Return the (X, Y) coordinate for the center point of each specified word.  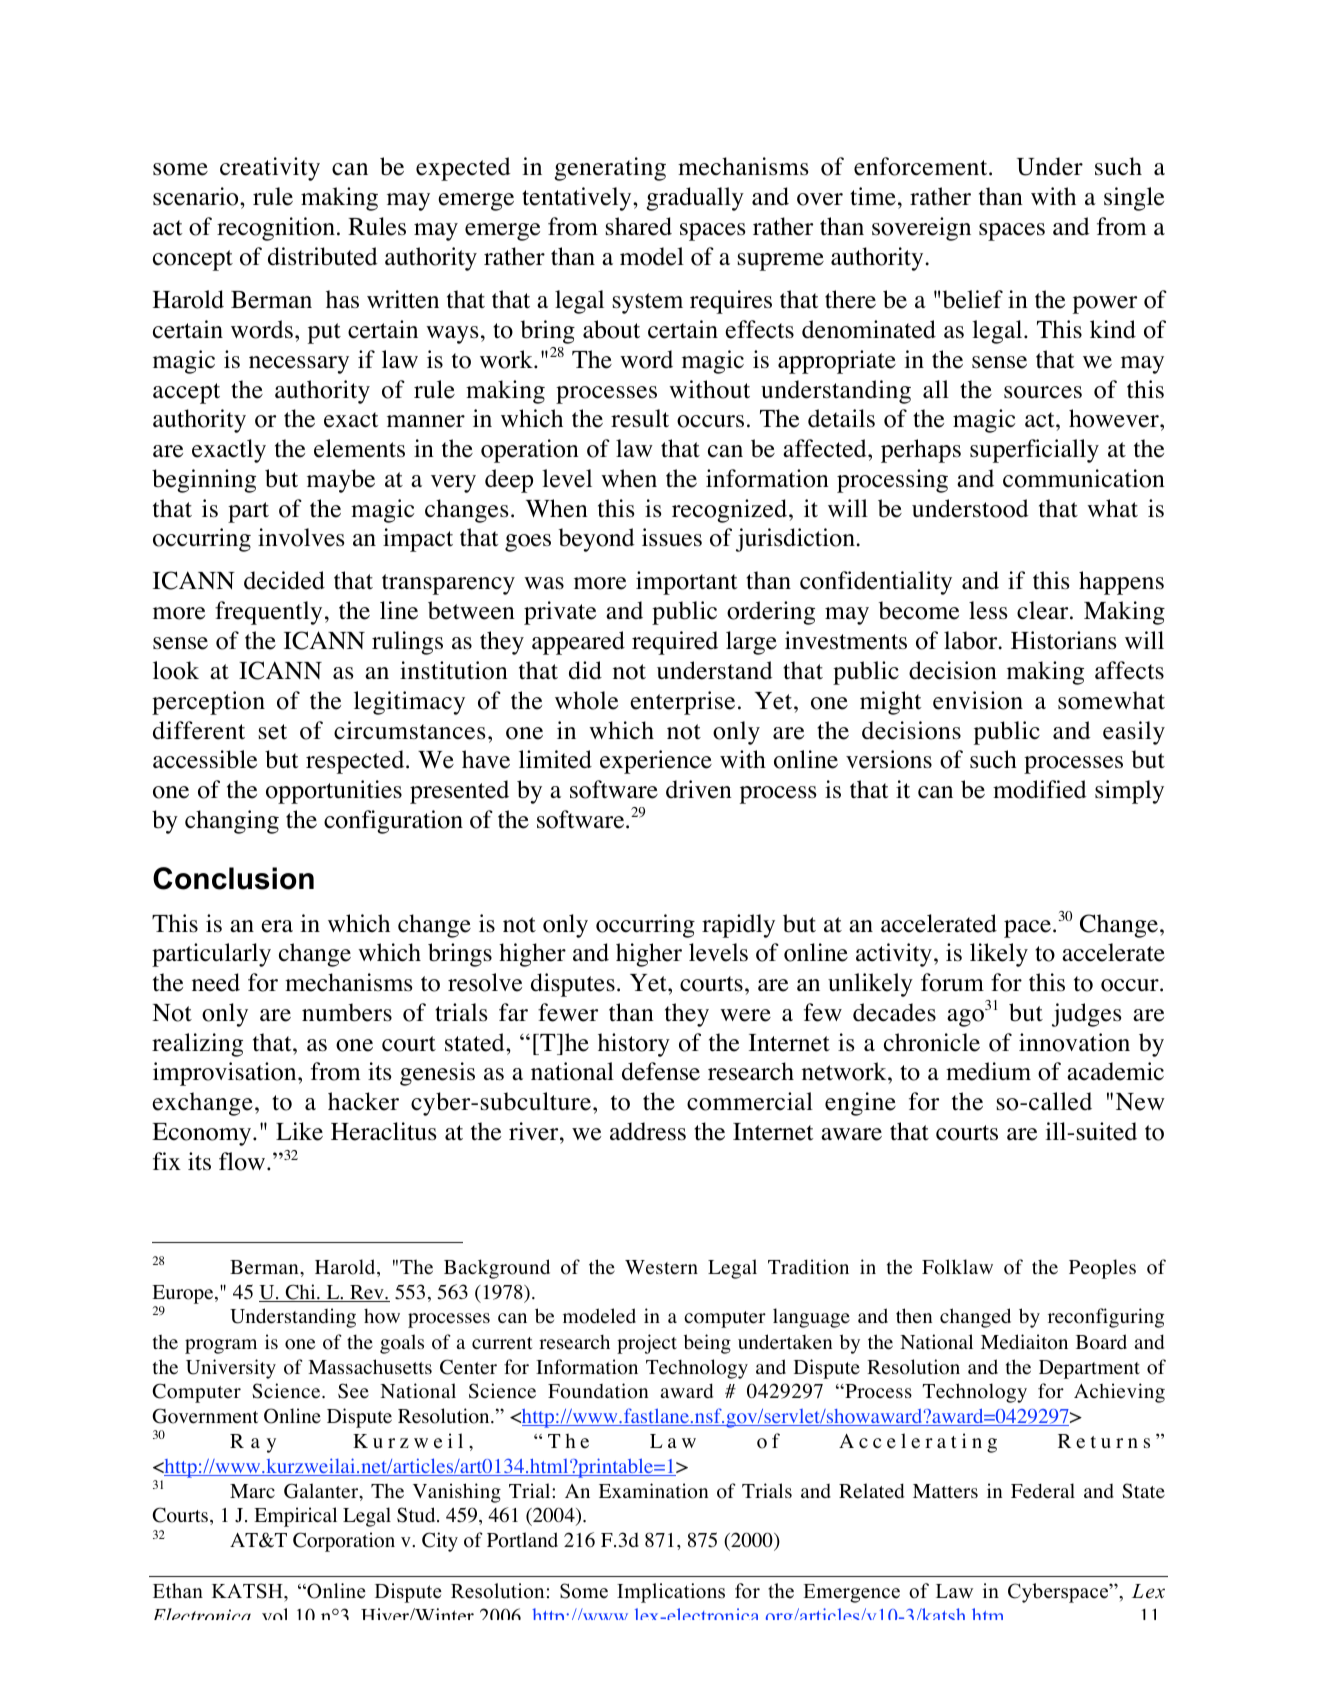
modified (1040, 789)
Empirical (295, 1517)
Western (661, 1267)
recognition (276, 229)
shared (639, 226)
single (1134, 199)
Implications (671, 1593)
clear (1044, 610)
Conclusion (233, 878)
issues (672, 537)
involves (301, 537)
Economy (203, 1134)
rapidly (738, 926)
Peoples (1102, 1269)
